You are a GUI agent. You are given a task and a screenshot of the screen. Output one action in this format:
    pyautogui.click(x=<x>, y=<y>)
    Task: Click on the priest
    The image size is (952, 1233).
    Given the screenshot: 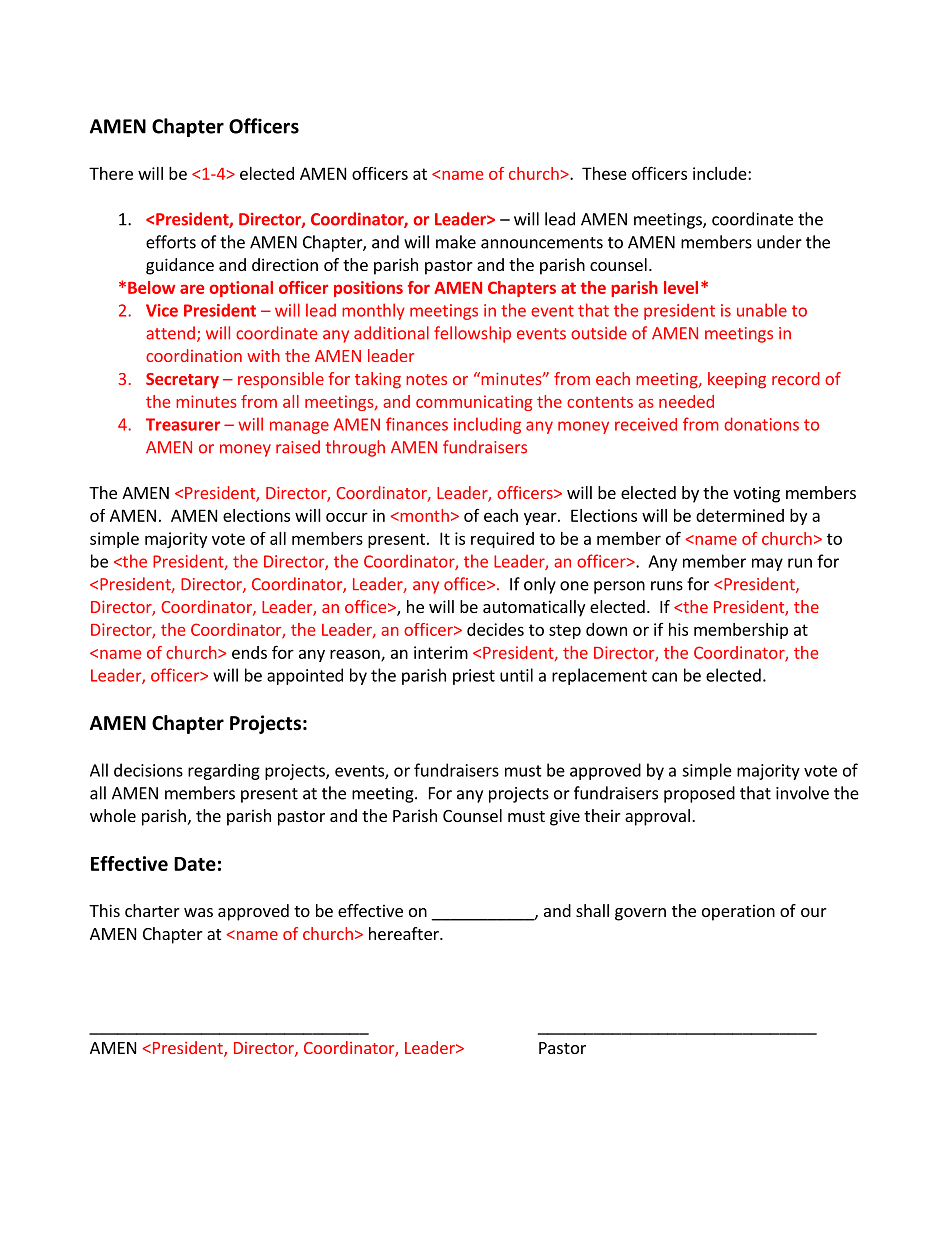 What is the action you would take?
    pyautogui.click(x=474, y=677)
